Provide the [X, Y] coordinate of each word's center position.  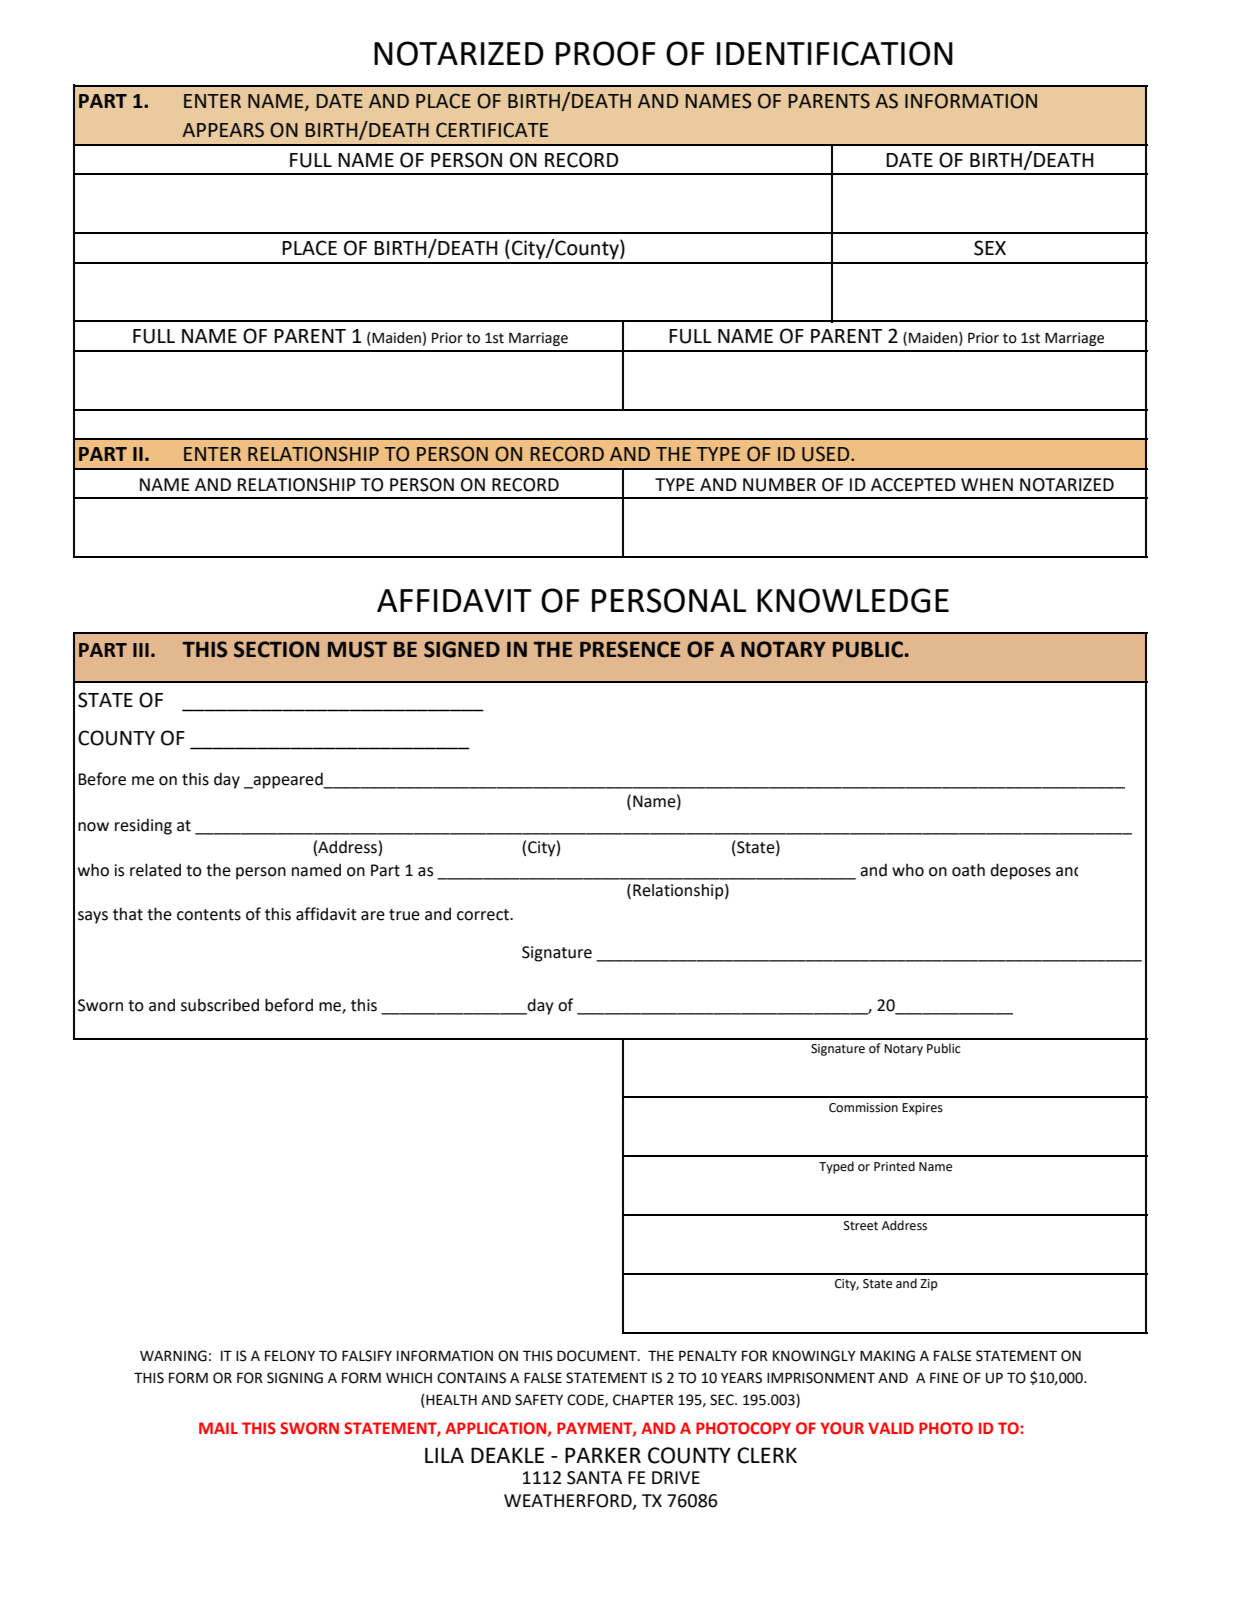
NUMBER [779, 485]
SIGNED [462, 649]
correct [484, 915]
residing [143, 826]
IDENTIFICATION [835, 53]
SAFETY [539, 1400]
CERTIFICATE [492, 130]
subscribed [220, 1005]
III [141, 650]
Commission [863, 1108]
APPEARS [223, 130]
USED [827, 454]
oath [968, 870]
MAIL [218, 1428]
